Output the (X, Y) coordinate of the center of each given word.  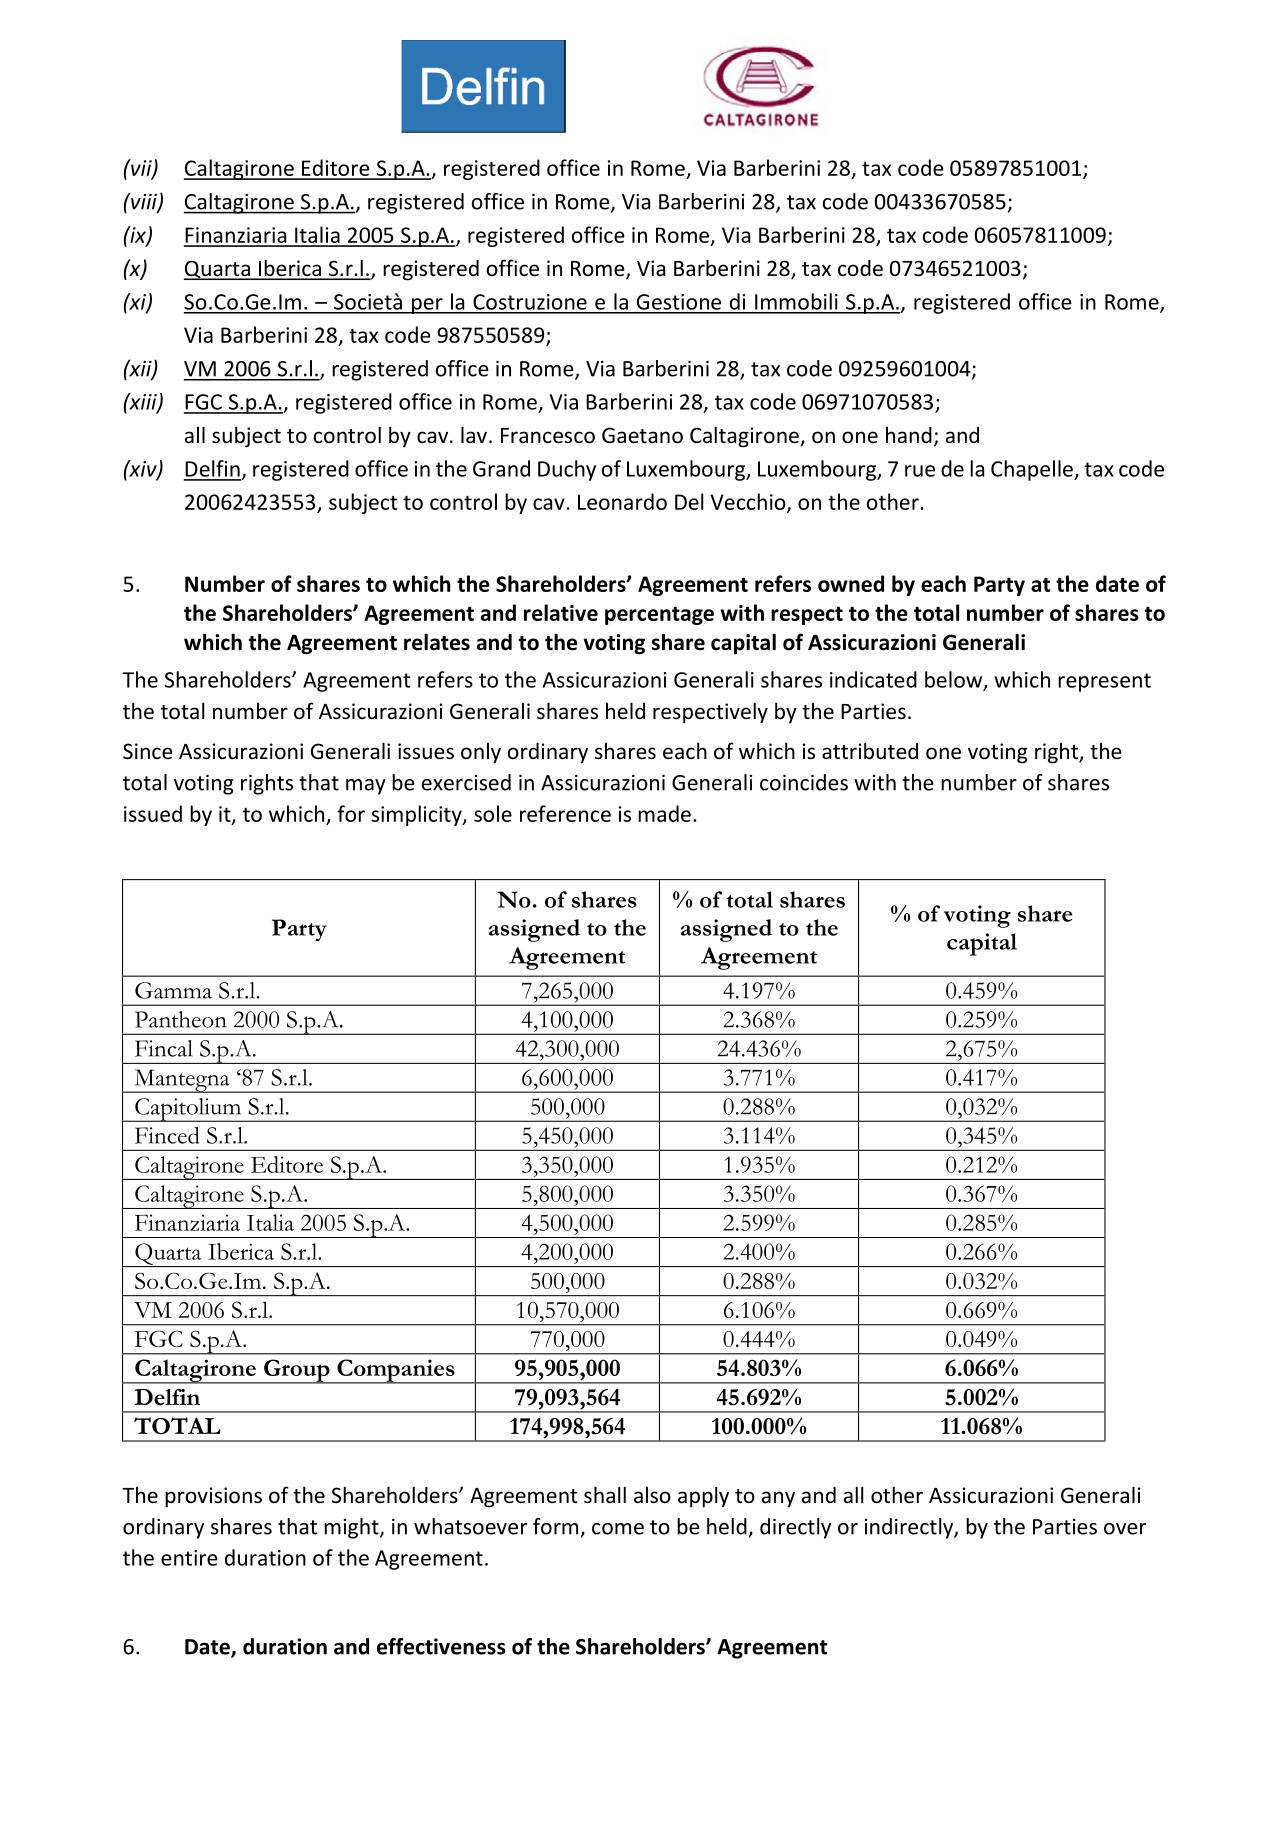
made (664, 813)
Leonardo (622, 501)
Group (297, 1371)
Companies (396, 1371)
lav (474, 434)
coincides (804, 782)
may (366, 787)
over (1125, 1529)
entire (189, 1558)
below (955, 680)
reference (565, 813)
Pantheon (181, 1019)
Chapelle (1033, 470)
